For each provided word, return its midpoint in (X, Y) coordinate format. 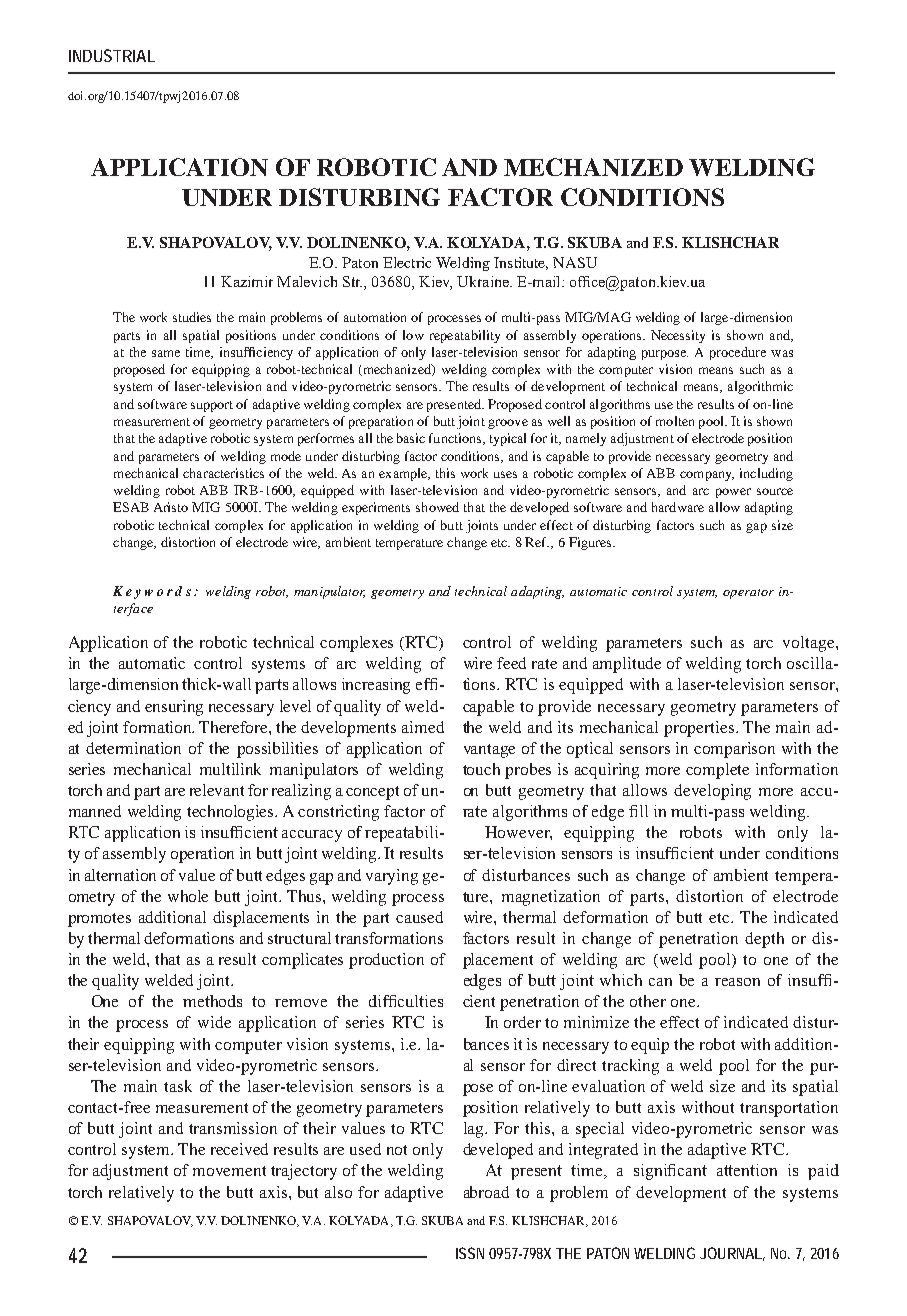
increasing (376, 686)
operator (748, 594)
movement (229, 1171)
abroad (486, 1192)
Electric (407, 262)
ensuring (174, 708)
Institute (521, 263)
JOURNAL (732, 1254)
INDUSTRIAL (112, 55)
